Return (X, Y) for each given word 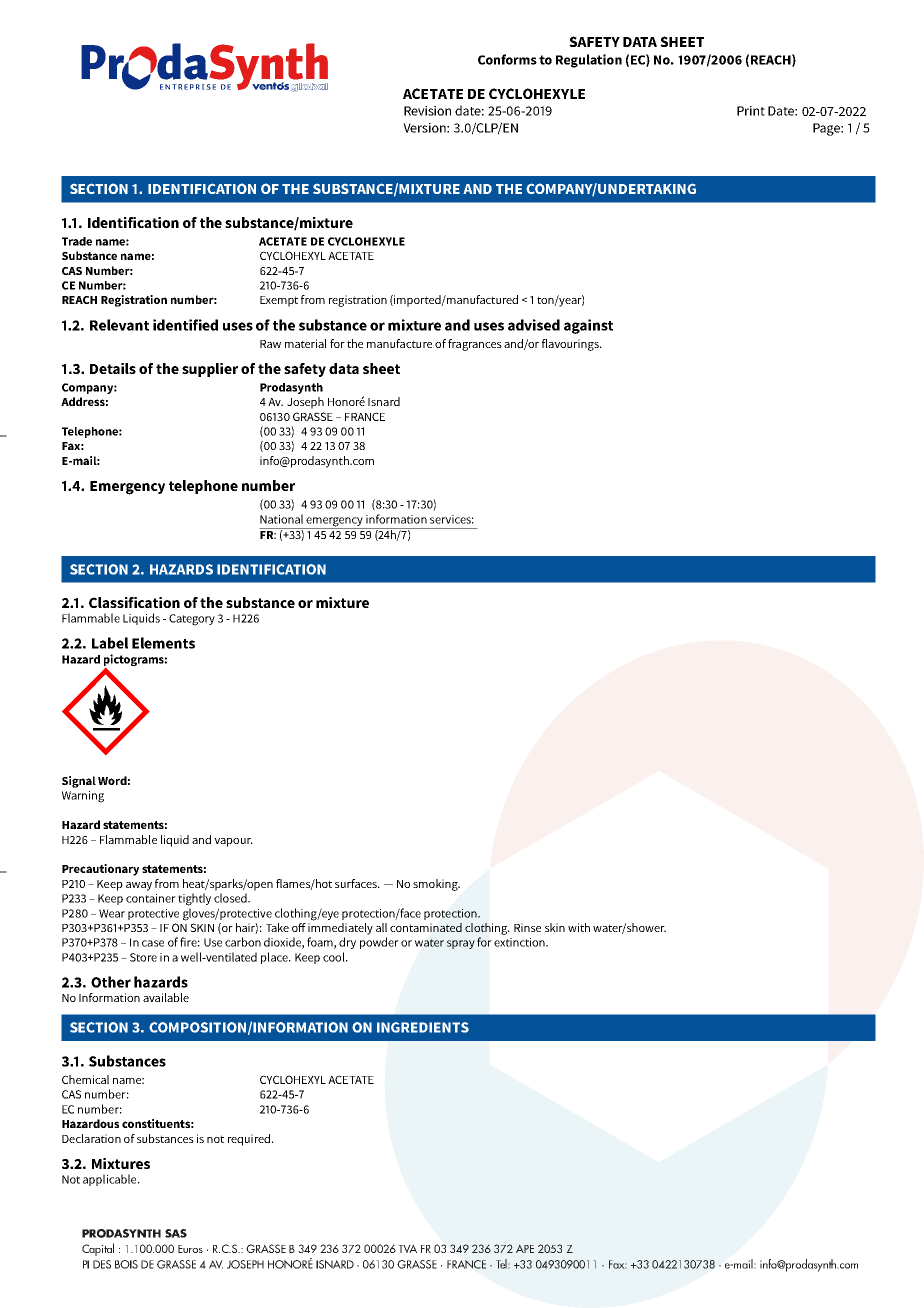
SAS (176, 1233)
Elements (163, 643)
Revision (427, 111)
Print (751, 111)
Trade (77, 241)
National (281, 519)
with (579, 927)
